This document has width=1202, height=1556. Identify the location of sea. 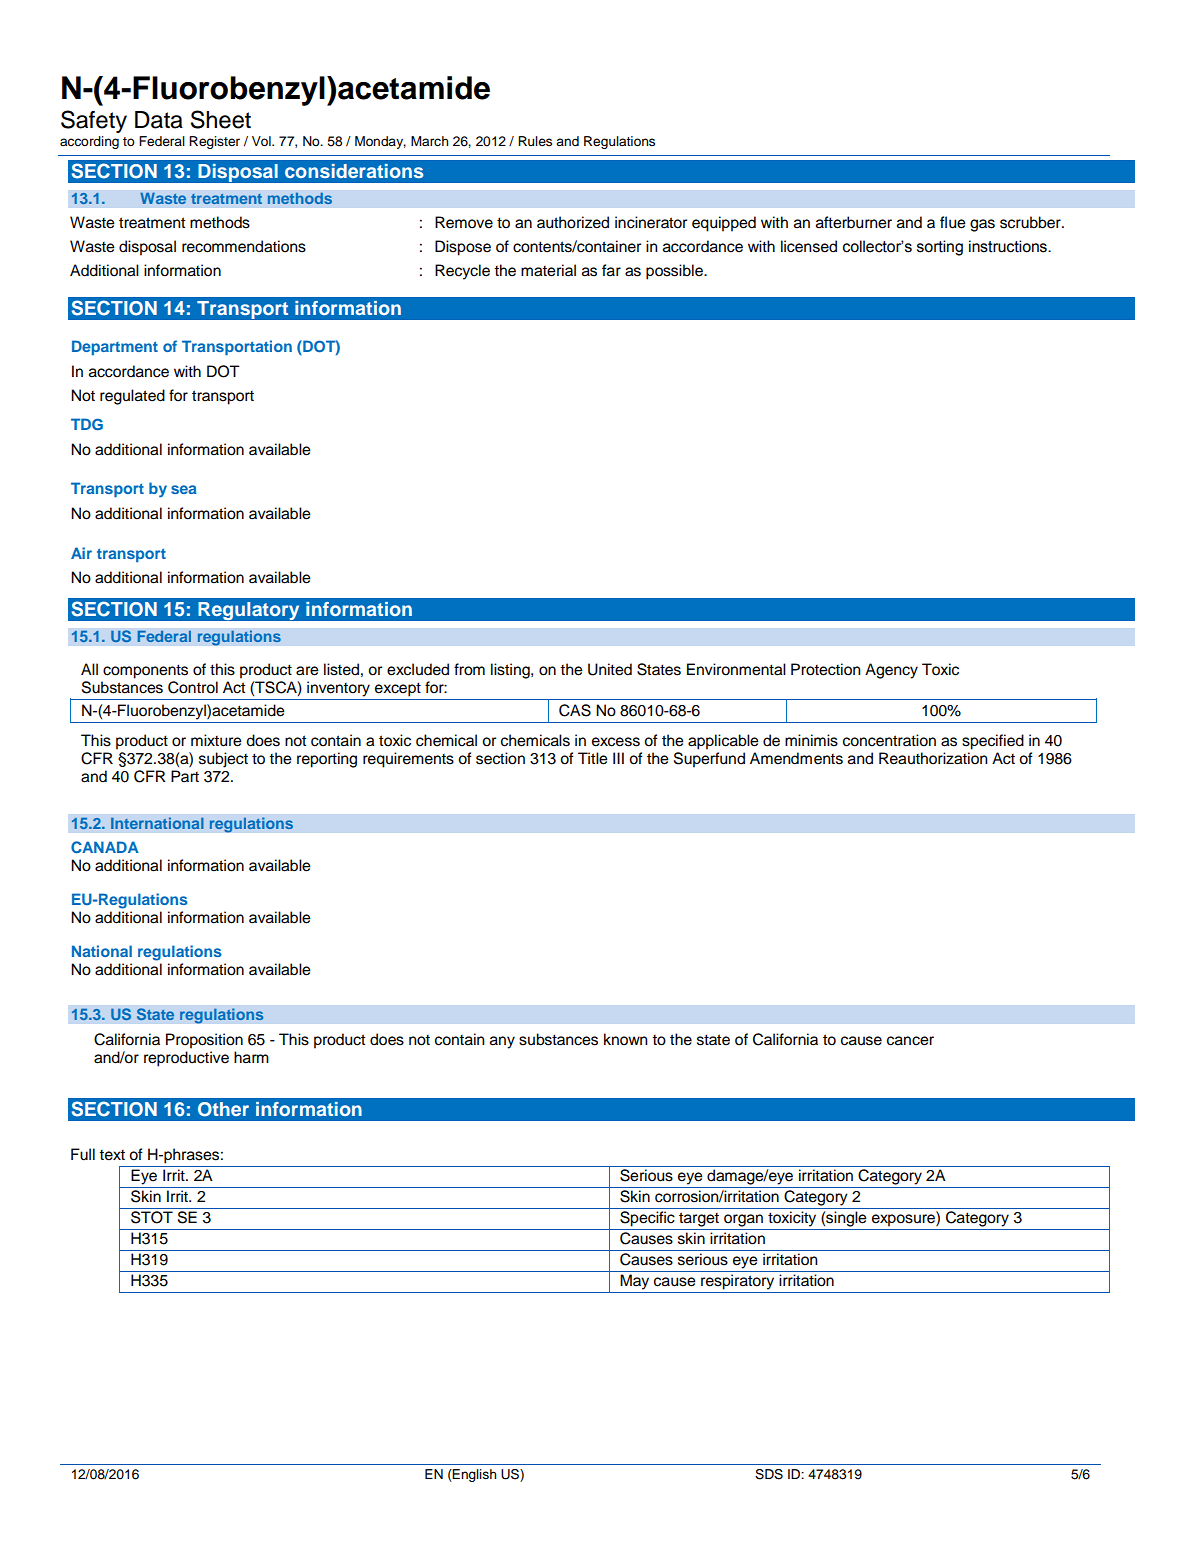
(184, 489).
